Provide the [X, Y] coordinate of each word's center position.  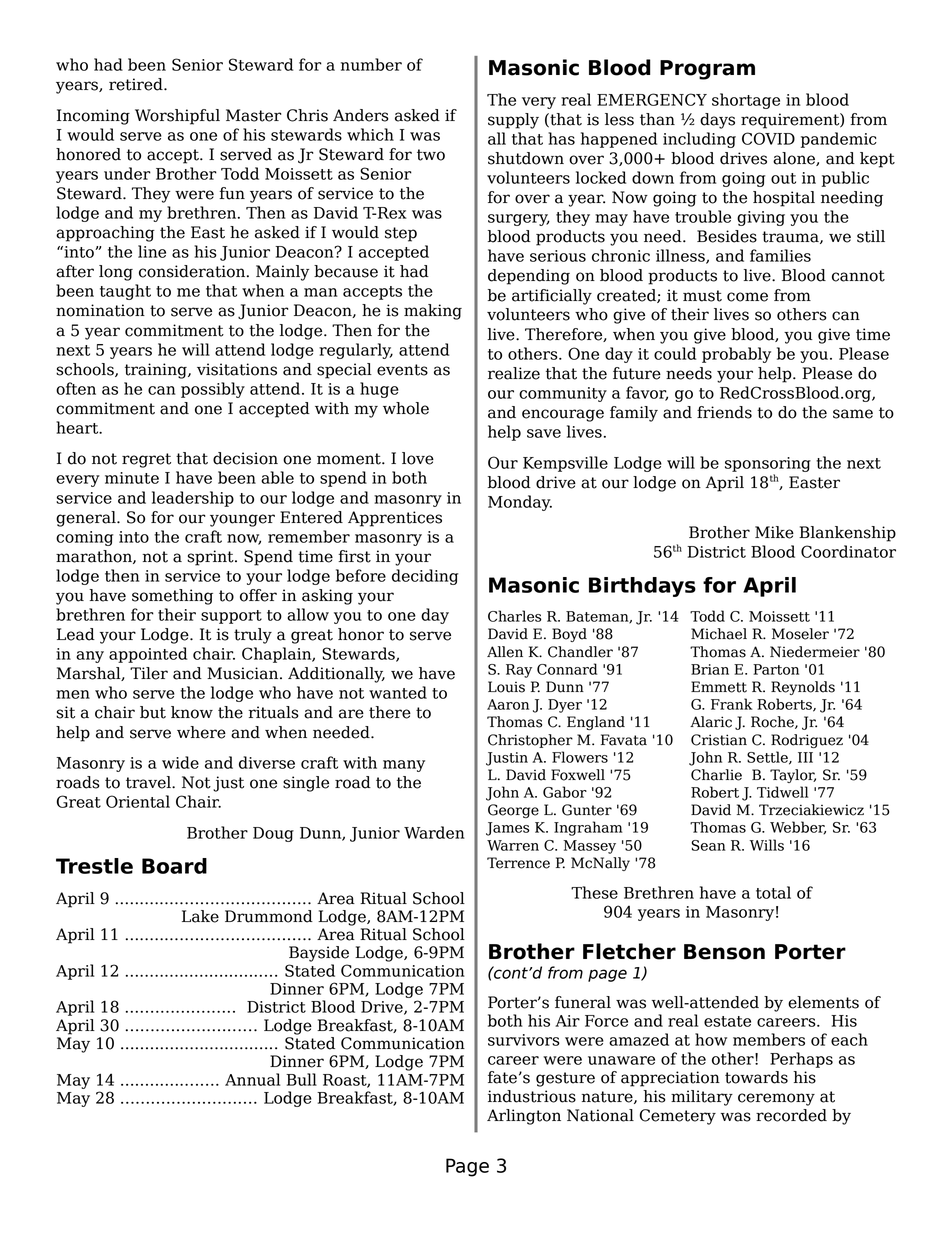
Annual [252, 1079]
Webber [798, 828]
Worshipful [177, 117]
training [157, 371]
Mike [774, 532]
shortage [746, 101]
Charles [515, 616]
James [508, 829]
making [433, 312]
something [172, 597]
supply [513, 121]
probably [736, 355]
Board [174, 866]
